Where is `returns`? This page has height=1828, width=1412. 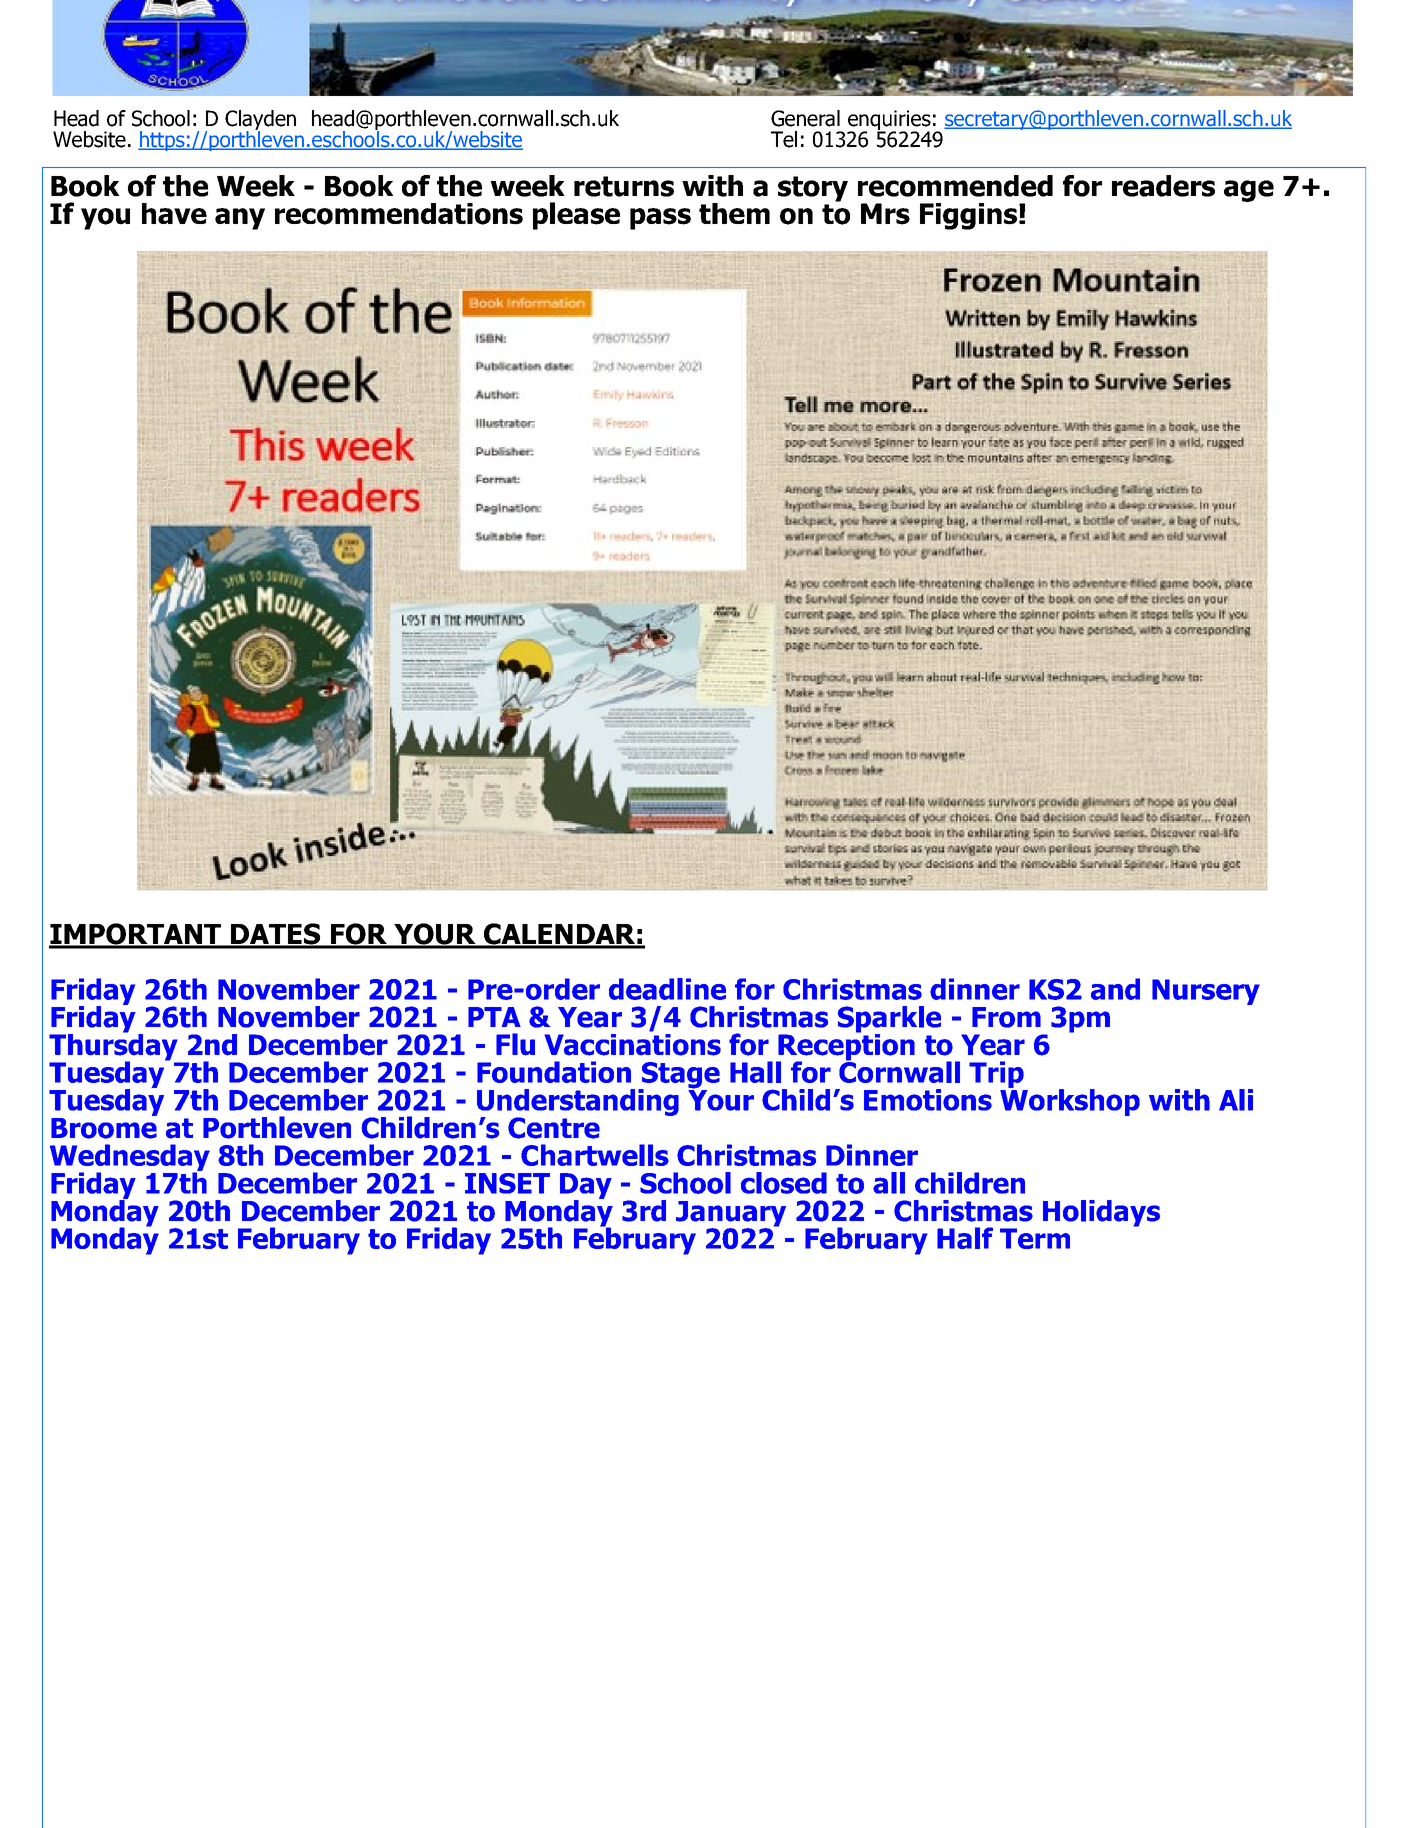
returns is located at coordinates (624, 186).
